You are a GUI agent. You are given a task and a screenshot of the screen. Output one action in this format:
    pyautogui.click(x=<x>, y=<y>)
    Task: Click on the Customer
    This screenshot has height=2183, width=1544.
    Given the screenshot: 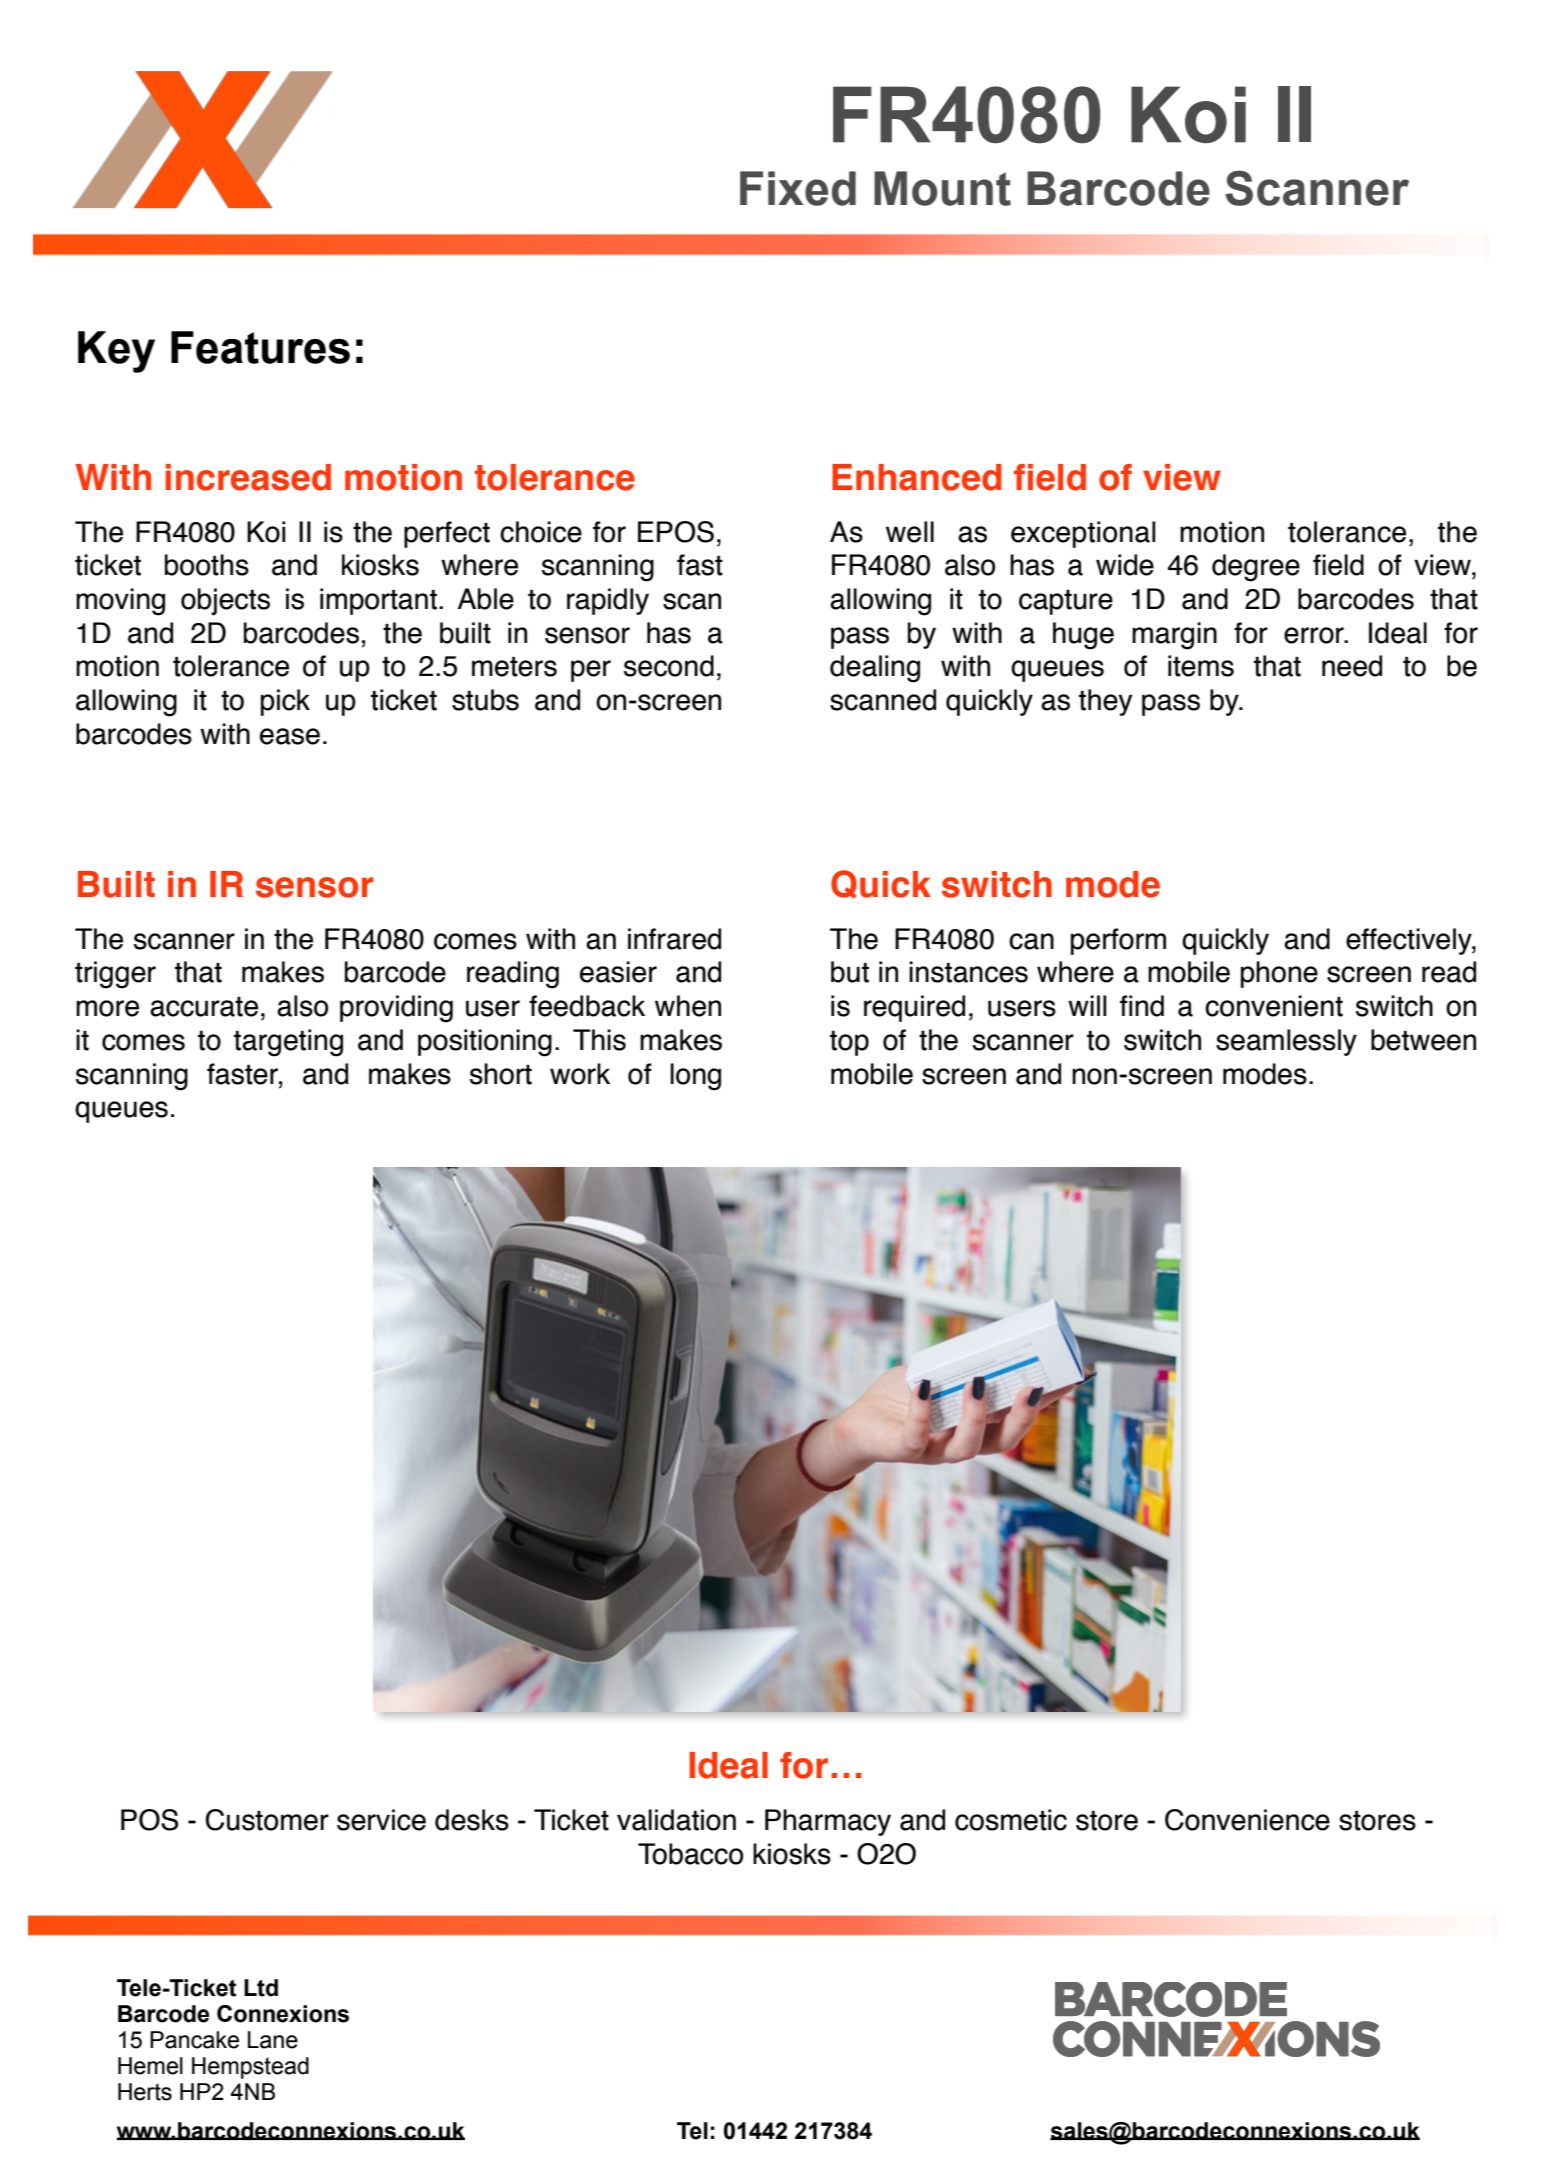 What is the action you would take?
    pyautogui.click(x=267, y=1820)
